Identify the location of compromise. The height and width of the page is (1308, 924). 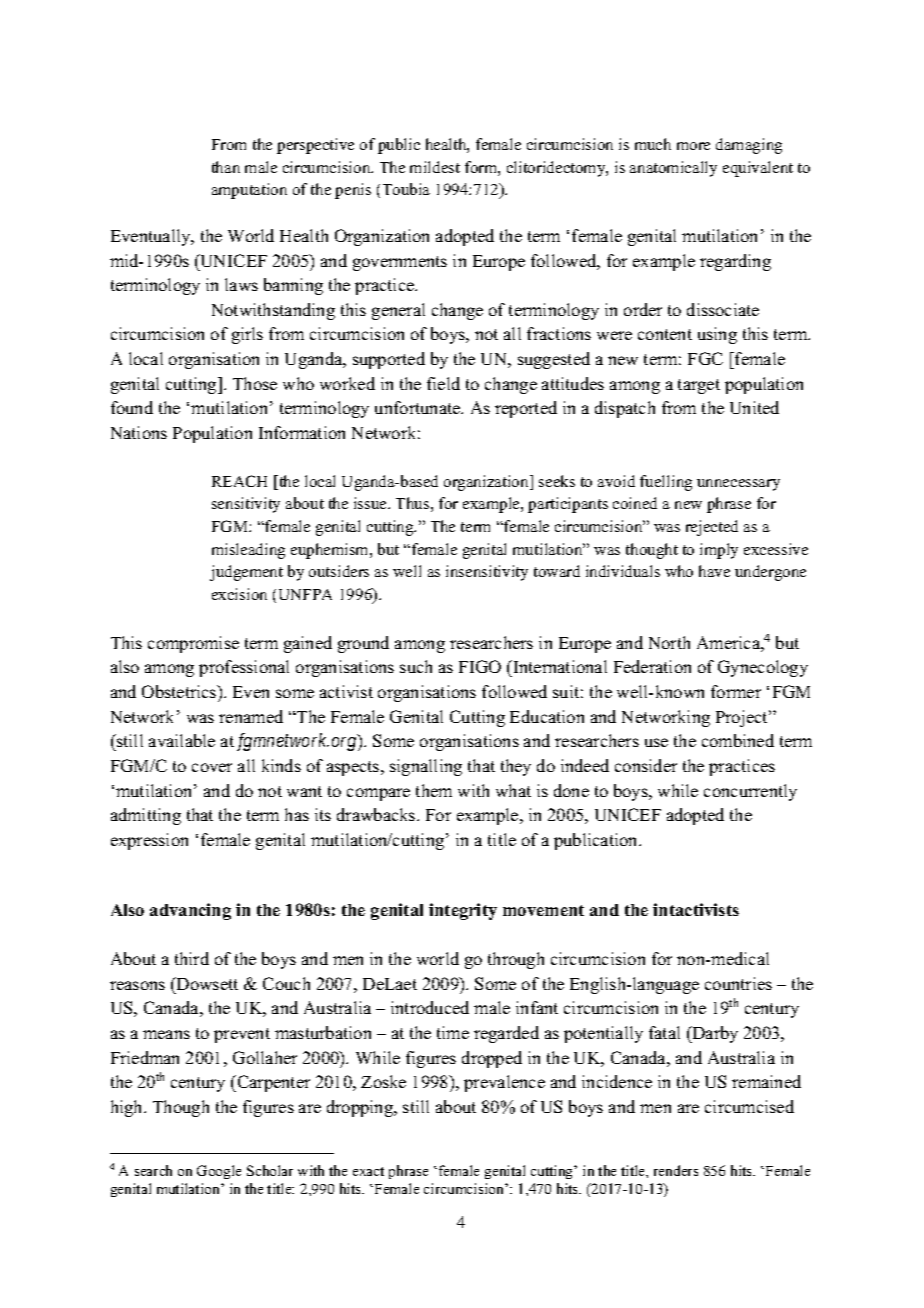
(193, 644).
